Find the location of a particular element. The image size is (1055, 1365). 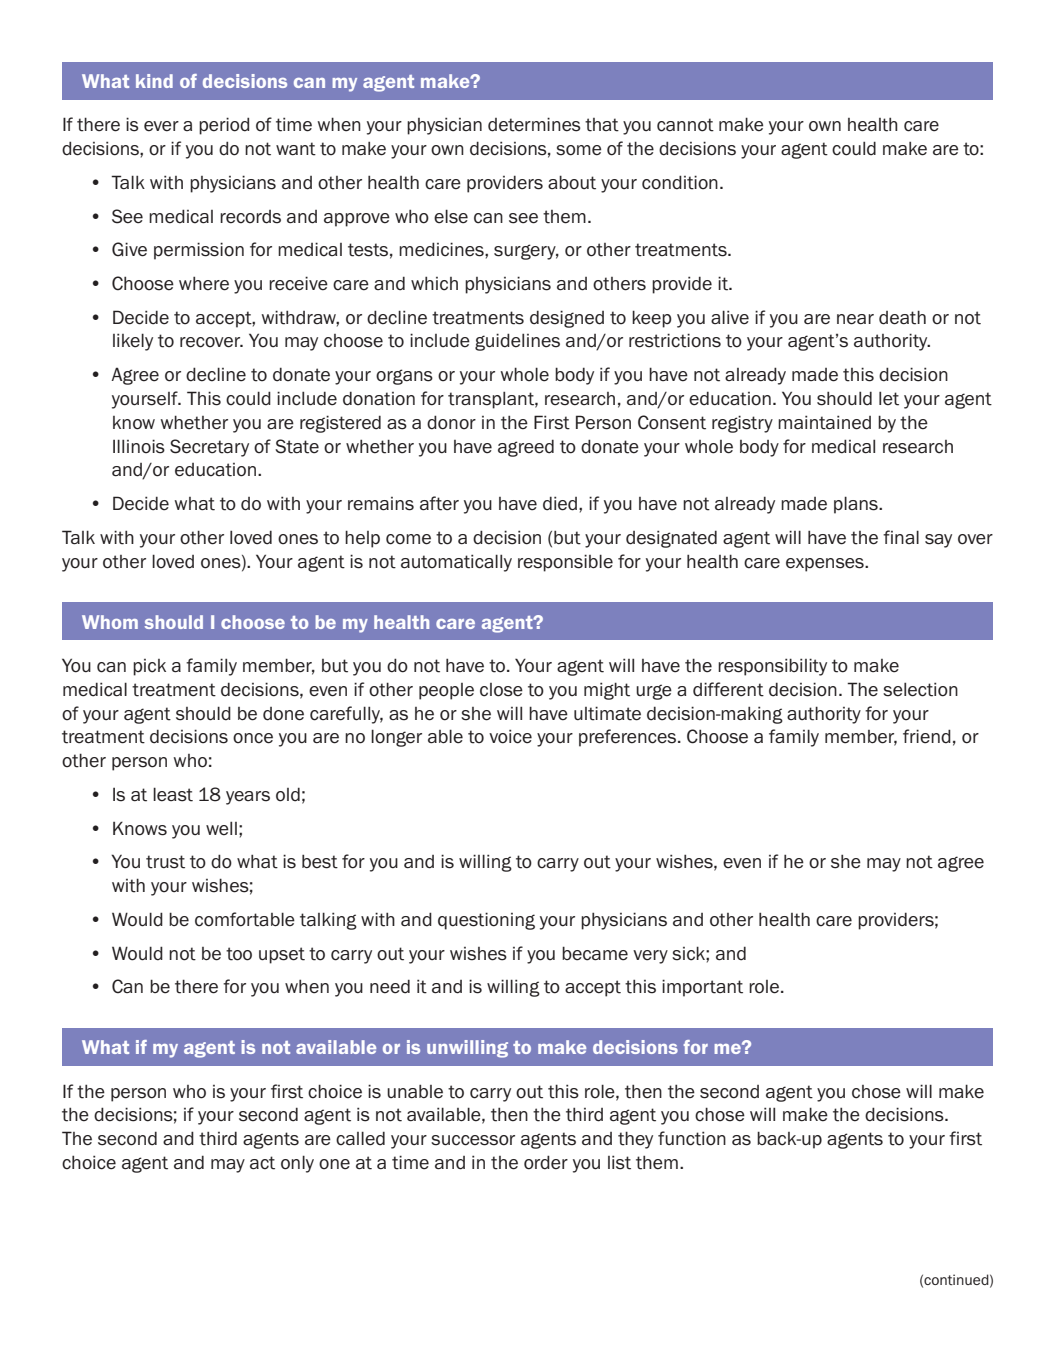

pick is located at coordinates (149, 667).
